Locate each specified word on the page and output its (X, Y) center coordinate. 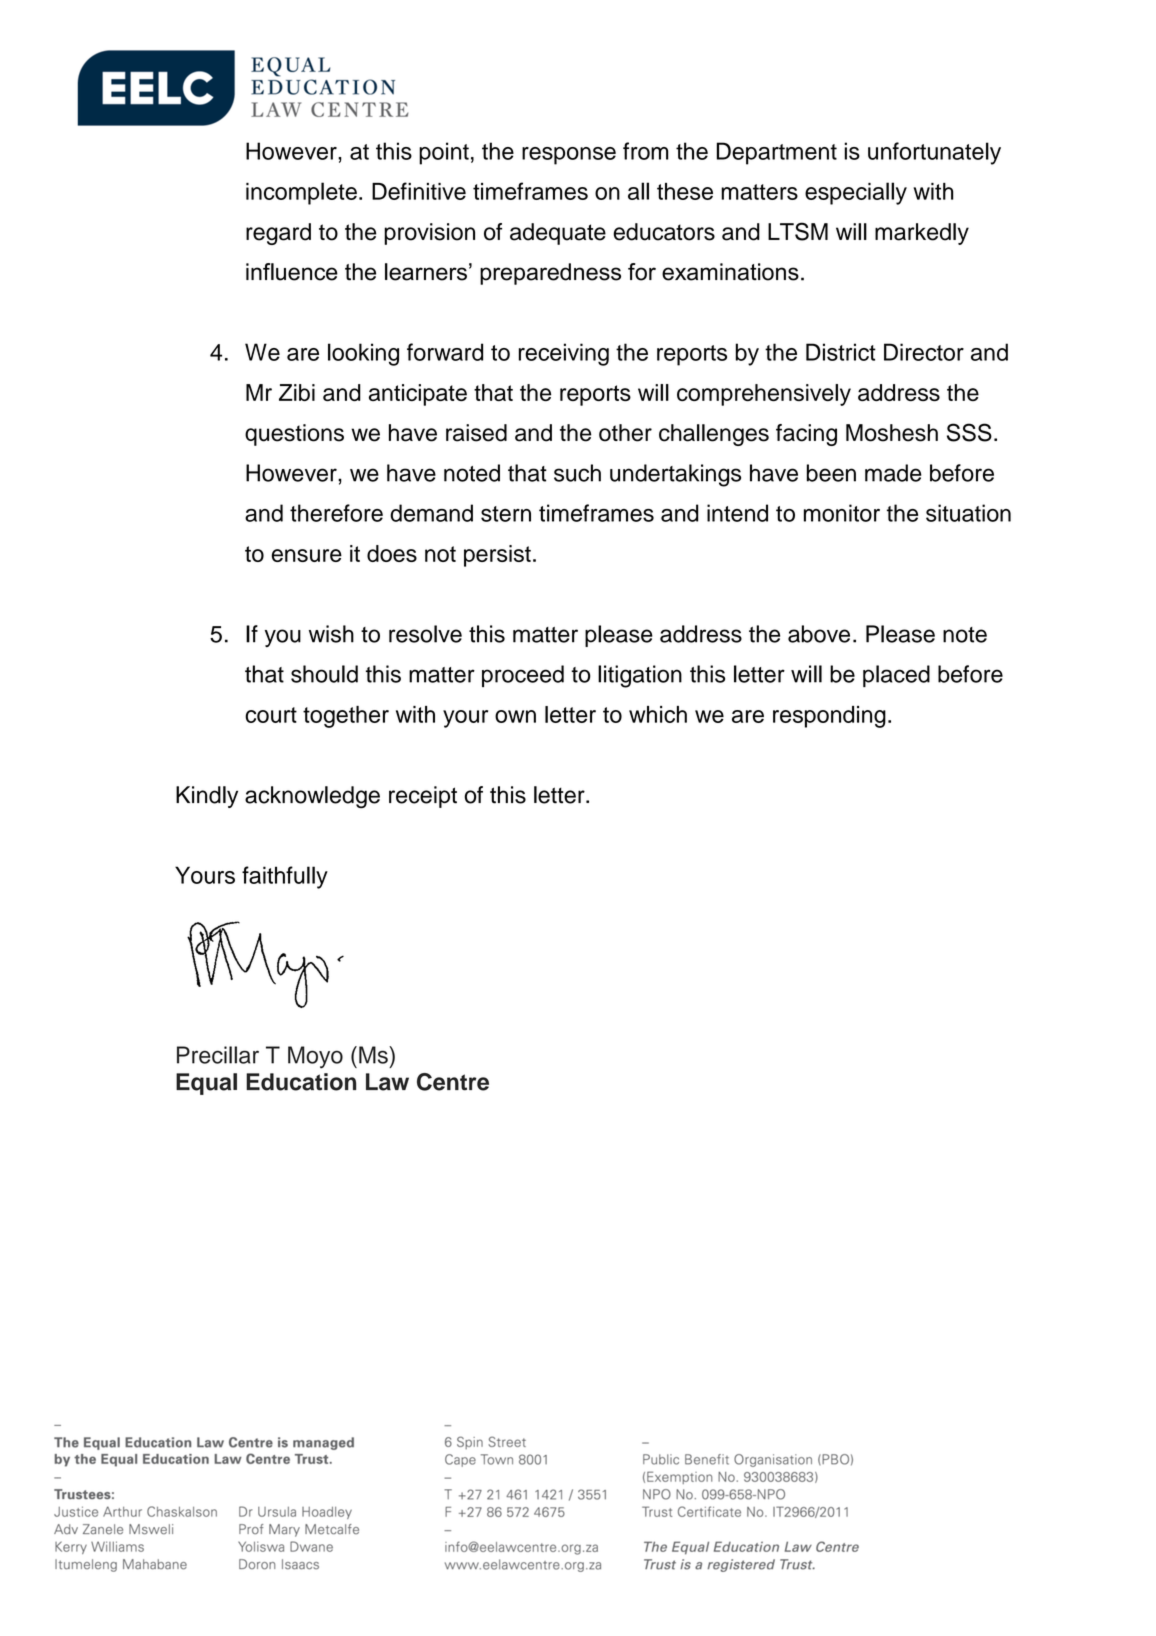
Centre (453, 1082)
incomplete (301, 193)
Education (301, 1082)
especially (856, 193)
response (569, 156)
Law (387, 1082)
